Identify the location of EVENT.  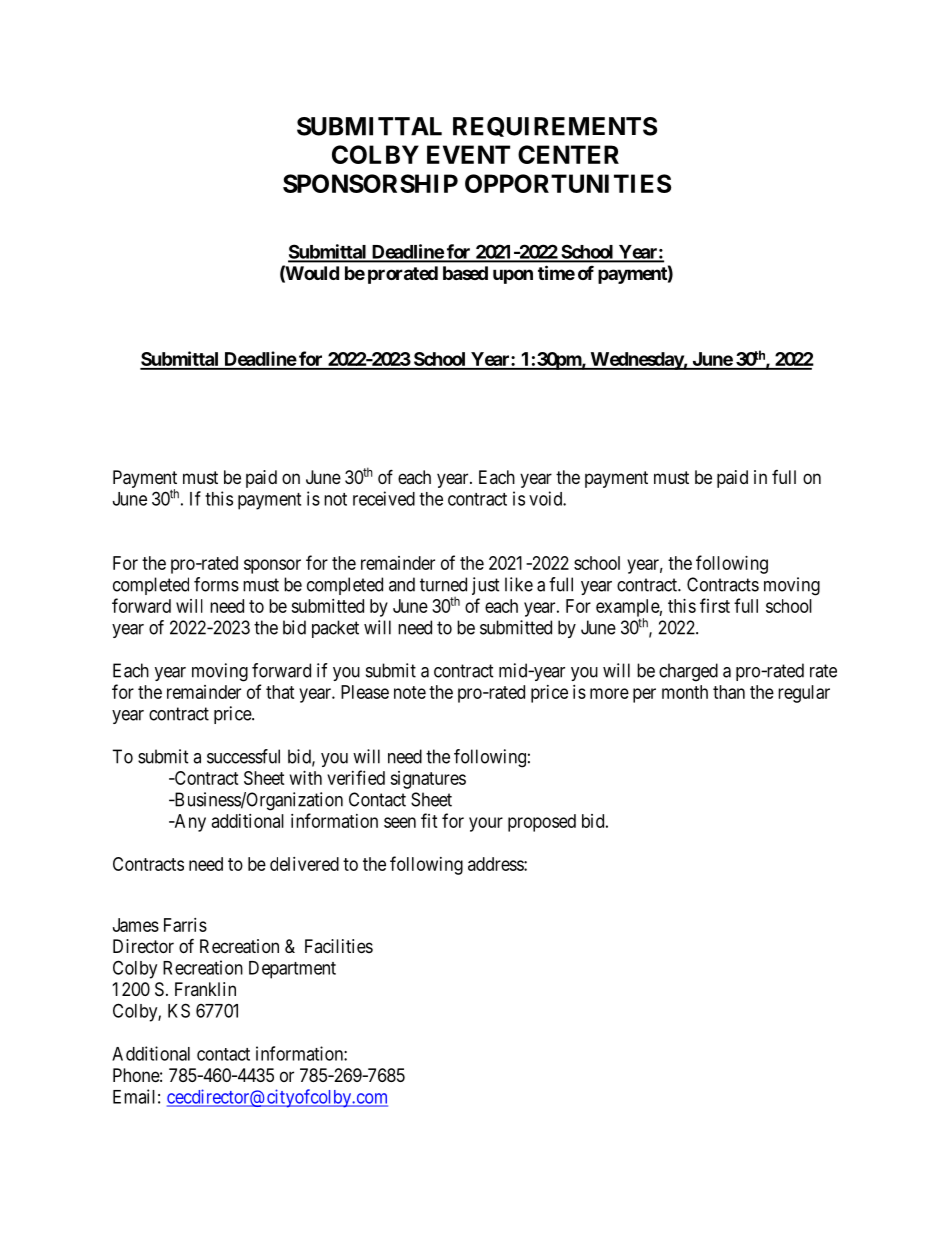
(468, 154).
